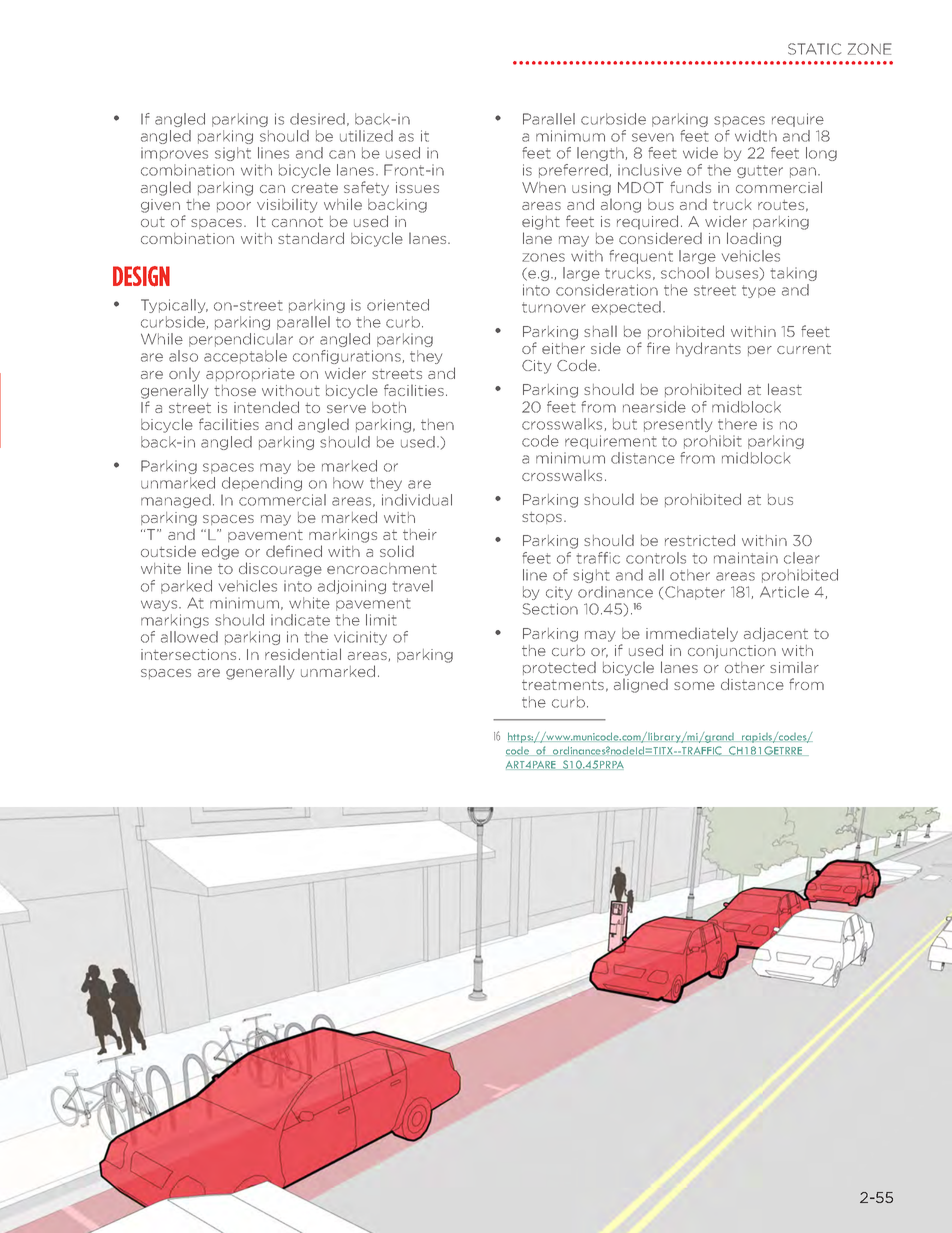 The width and height of the image is (952, 1233). What do you see at coordinates (366, 136) in the image?
I see `utilized` at bounding box center [366, 136].
